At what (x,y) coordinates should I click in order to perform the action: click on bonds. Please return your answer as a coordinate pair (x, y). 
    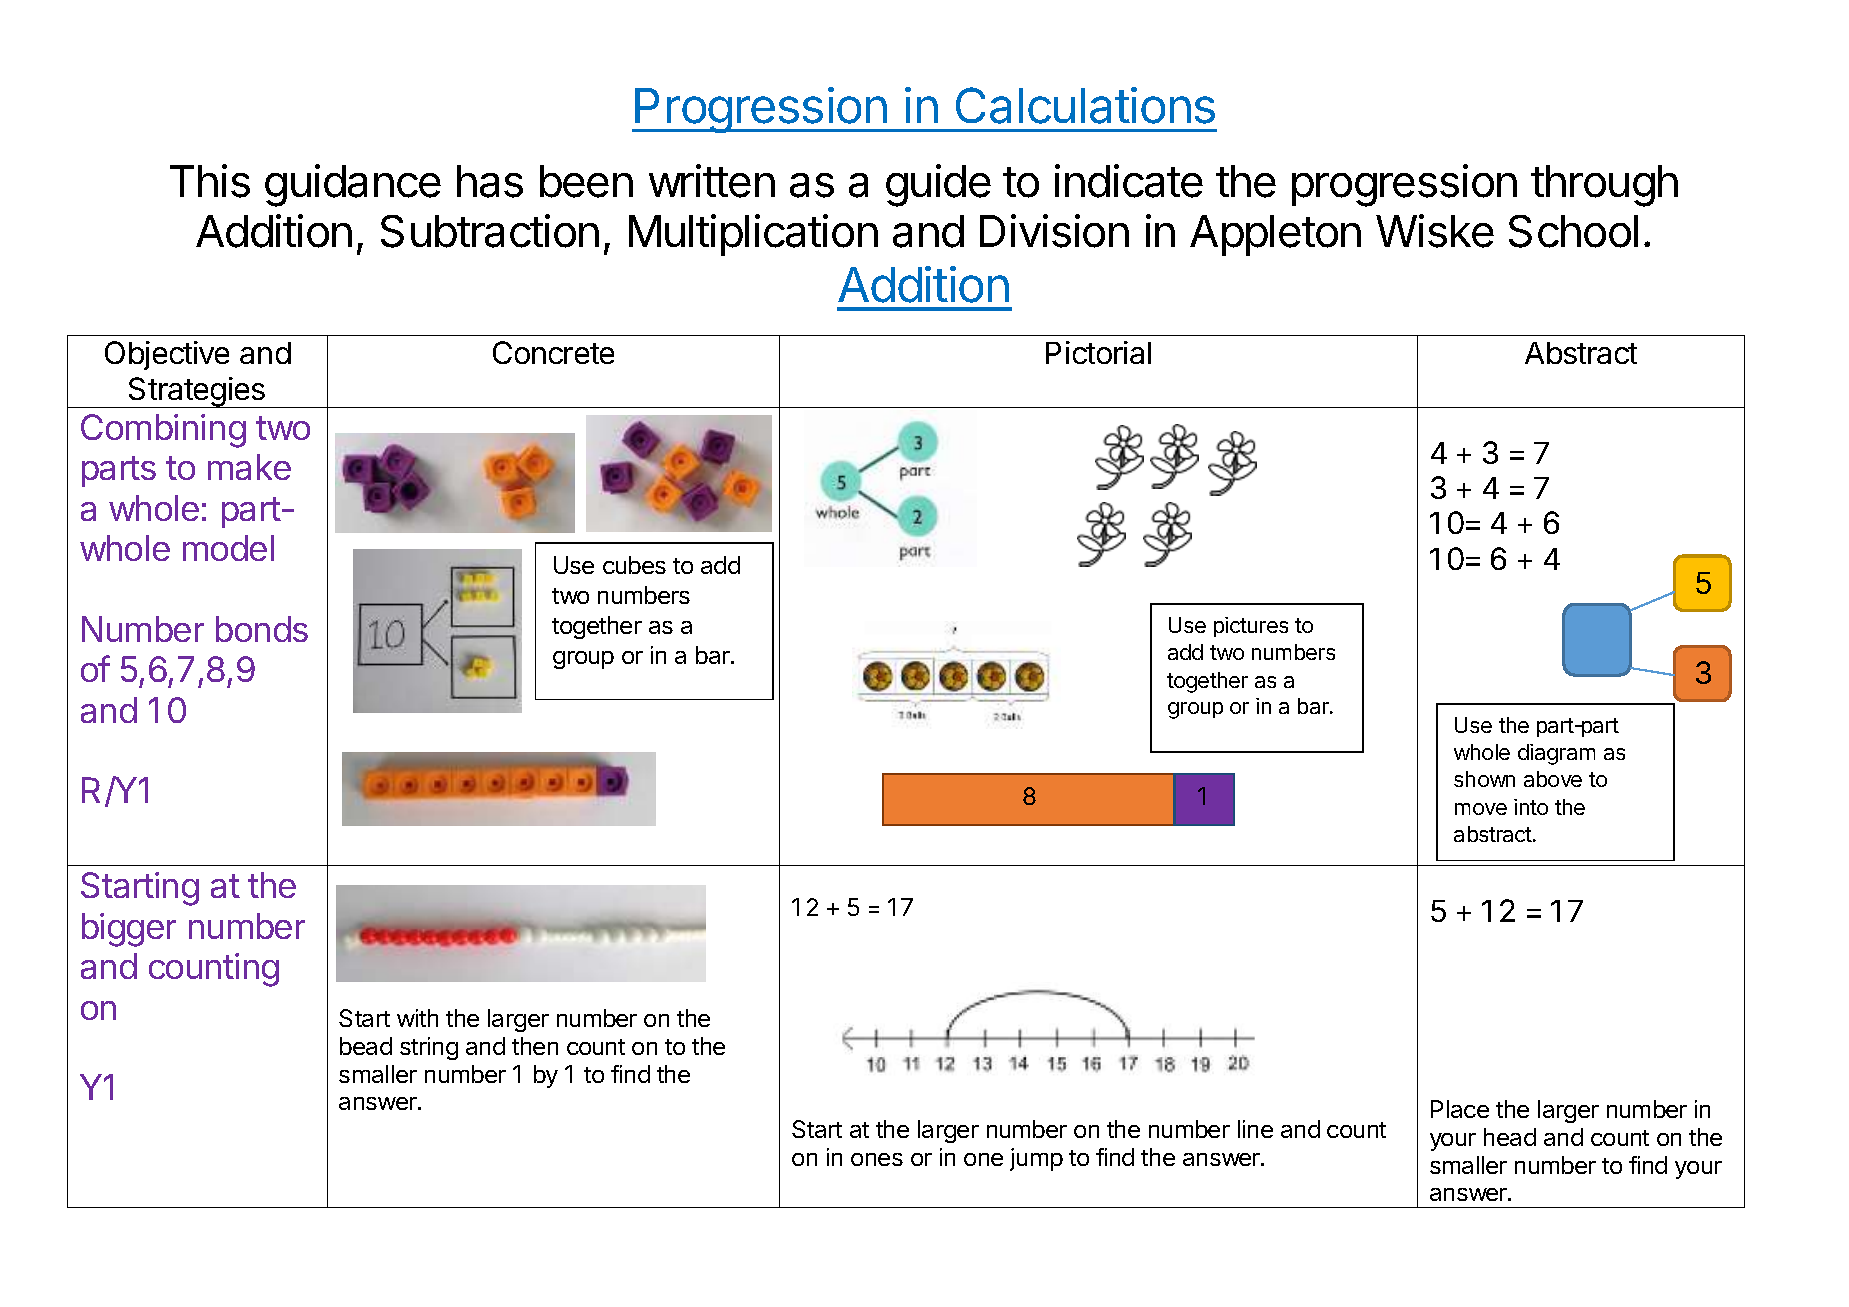
    Looking at the image, I should click on (262, 629).
